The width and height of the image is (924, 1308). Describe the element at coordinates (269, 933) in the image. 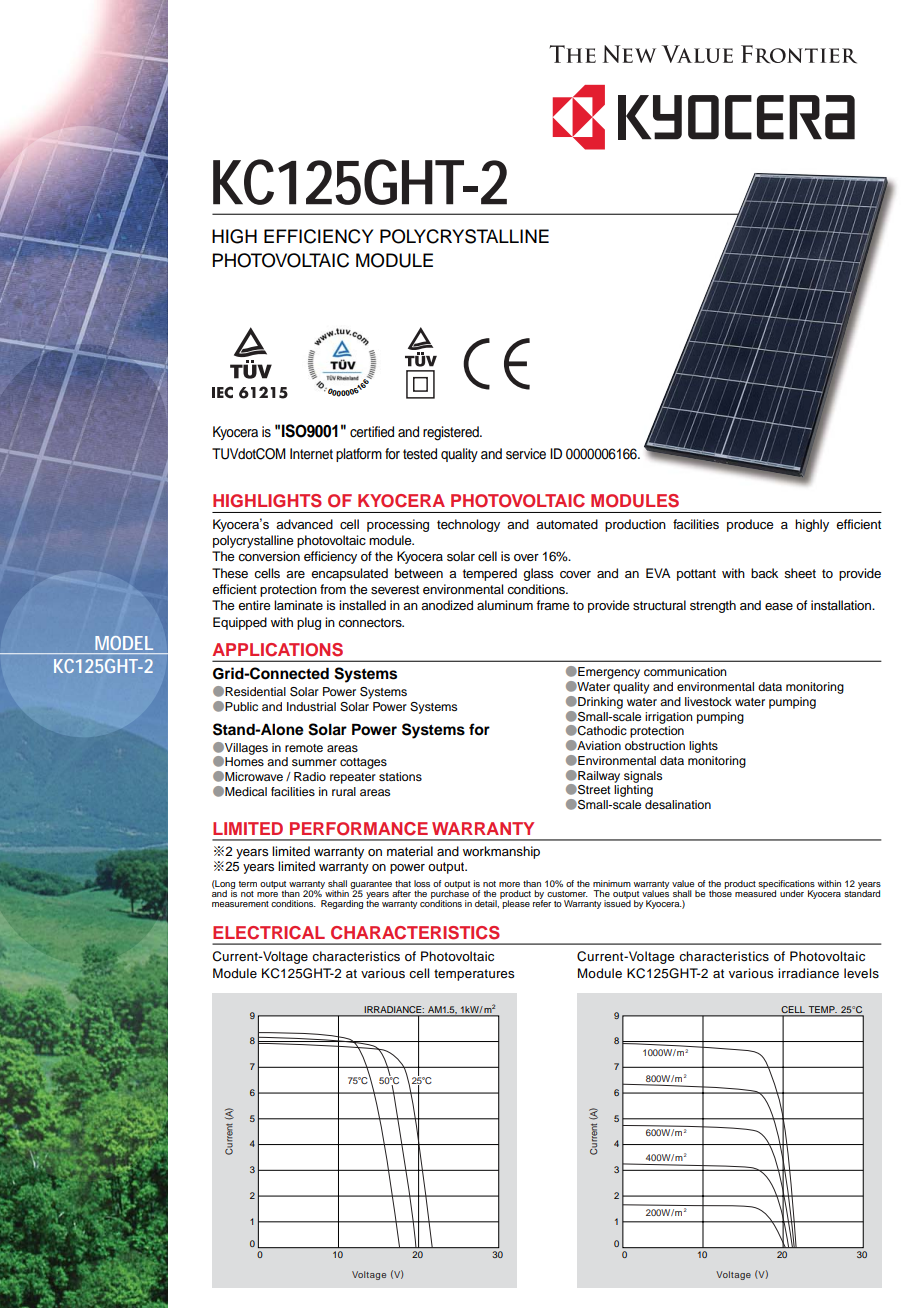

I see `ELECTRICAL` at that location.
